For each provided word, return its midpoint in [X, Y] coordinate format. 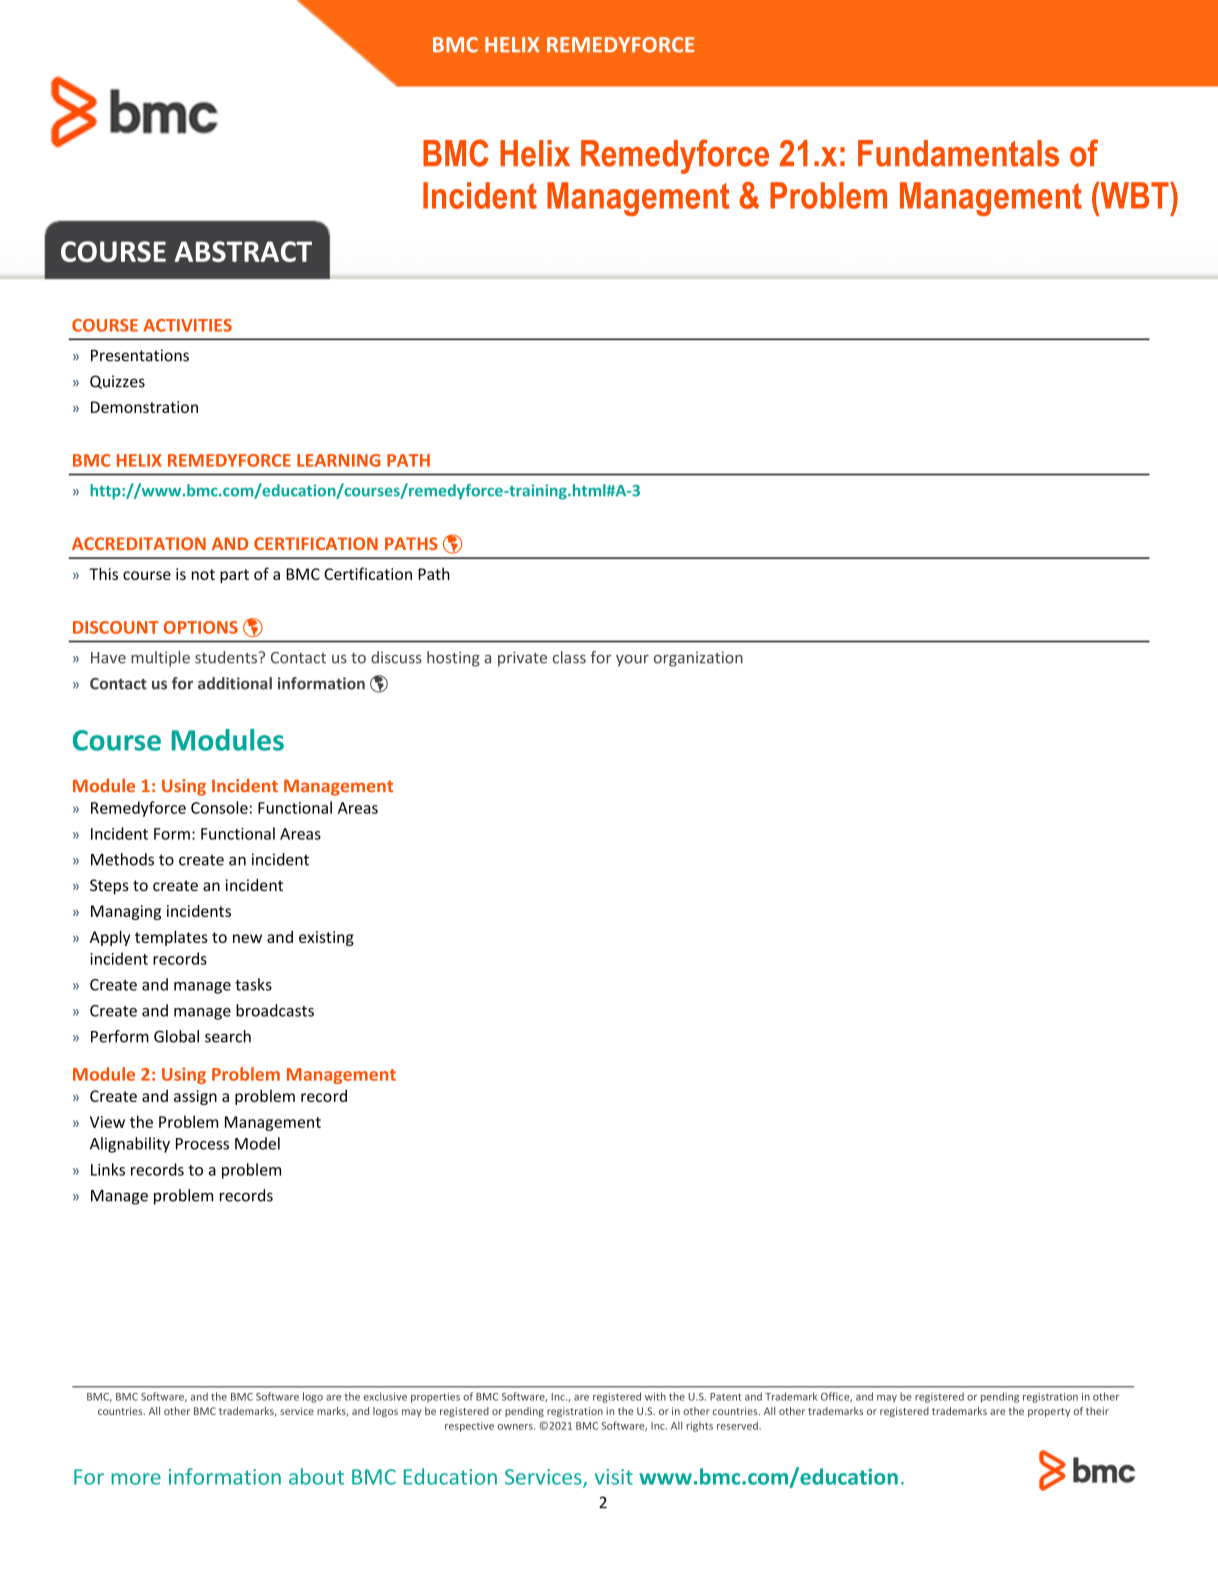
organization [698, 659]
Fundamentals [958, 153]
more [136, 1479]
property [1049, 1412]
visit [614, 1477]
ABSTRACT [243, 251]
